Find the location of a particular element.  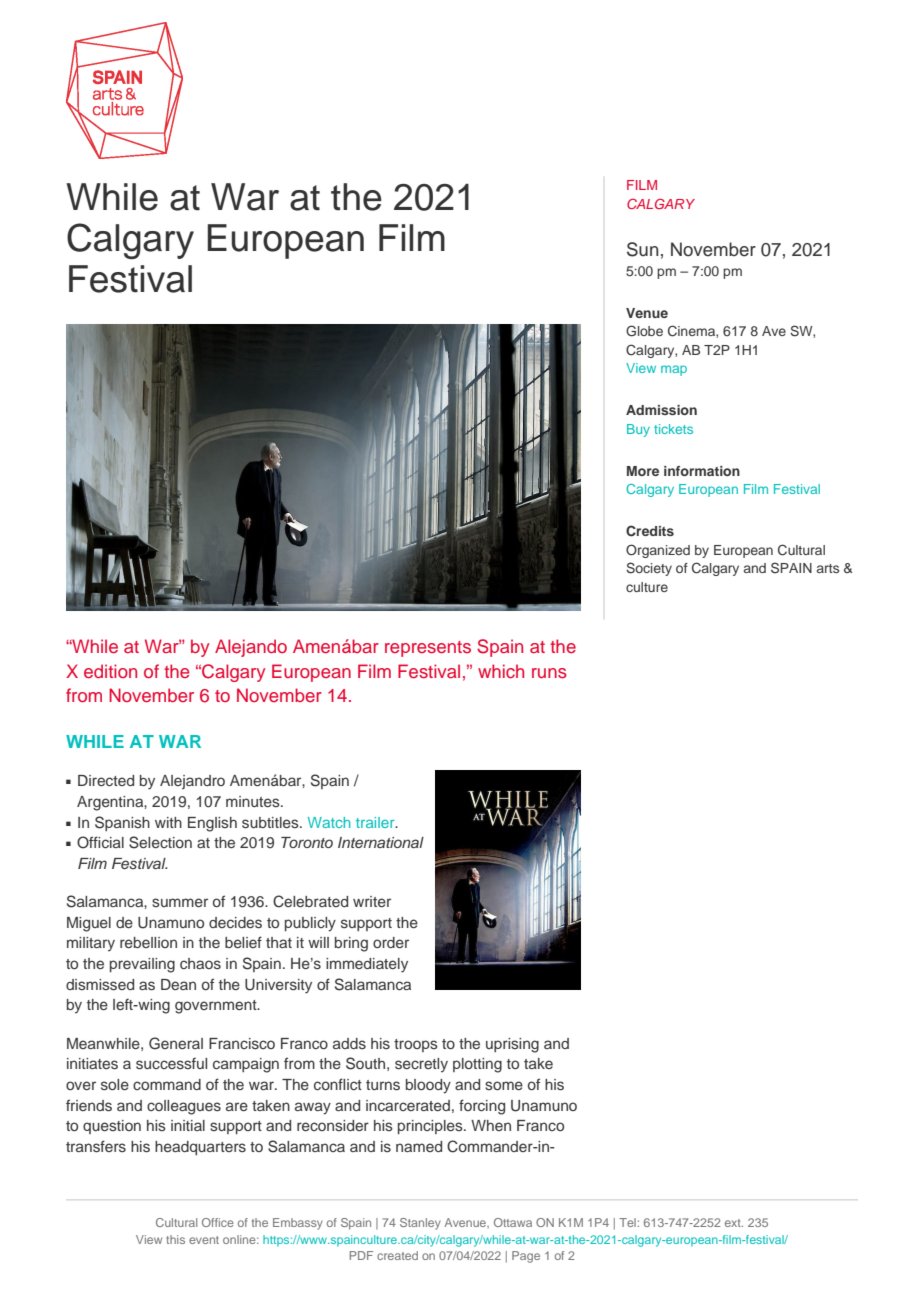

troops is located at coordinates (416, 1045).
